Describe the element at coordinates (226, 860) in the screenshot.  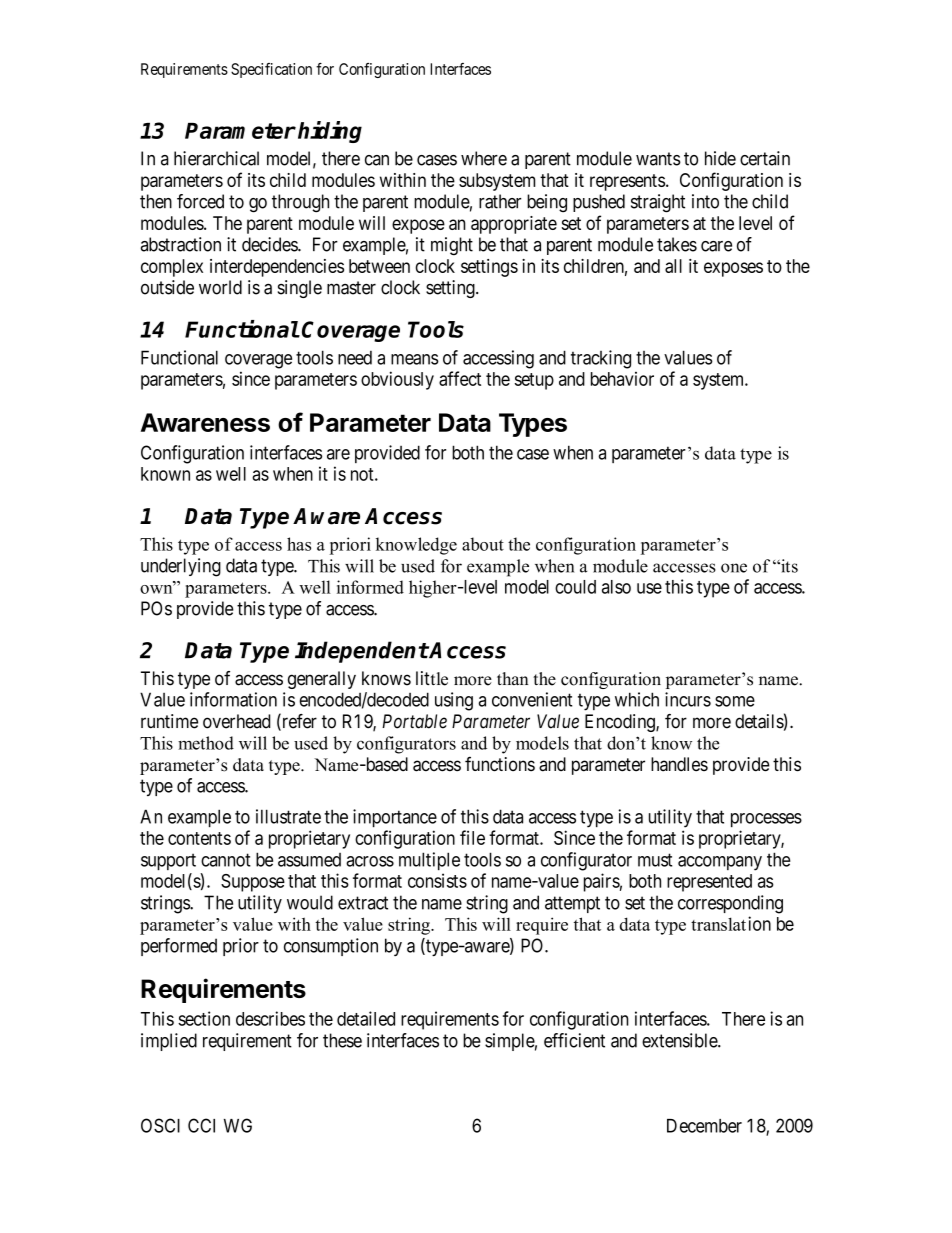
I see `cannot` at that location.
